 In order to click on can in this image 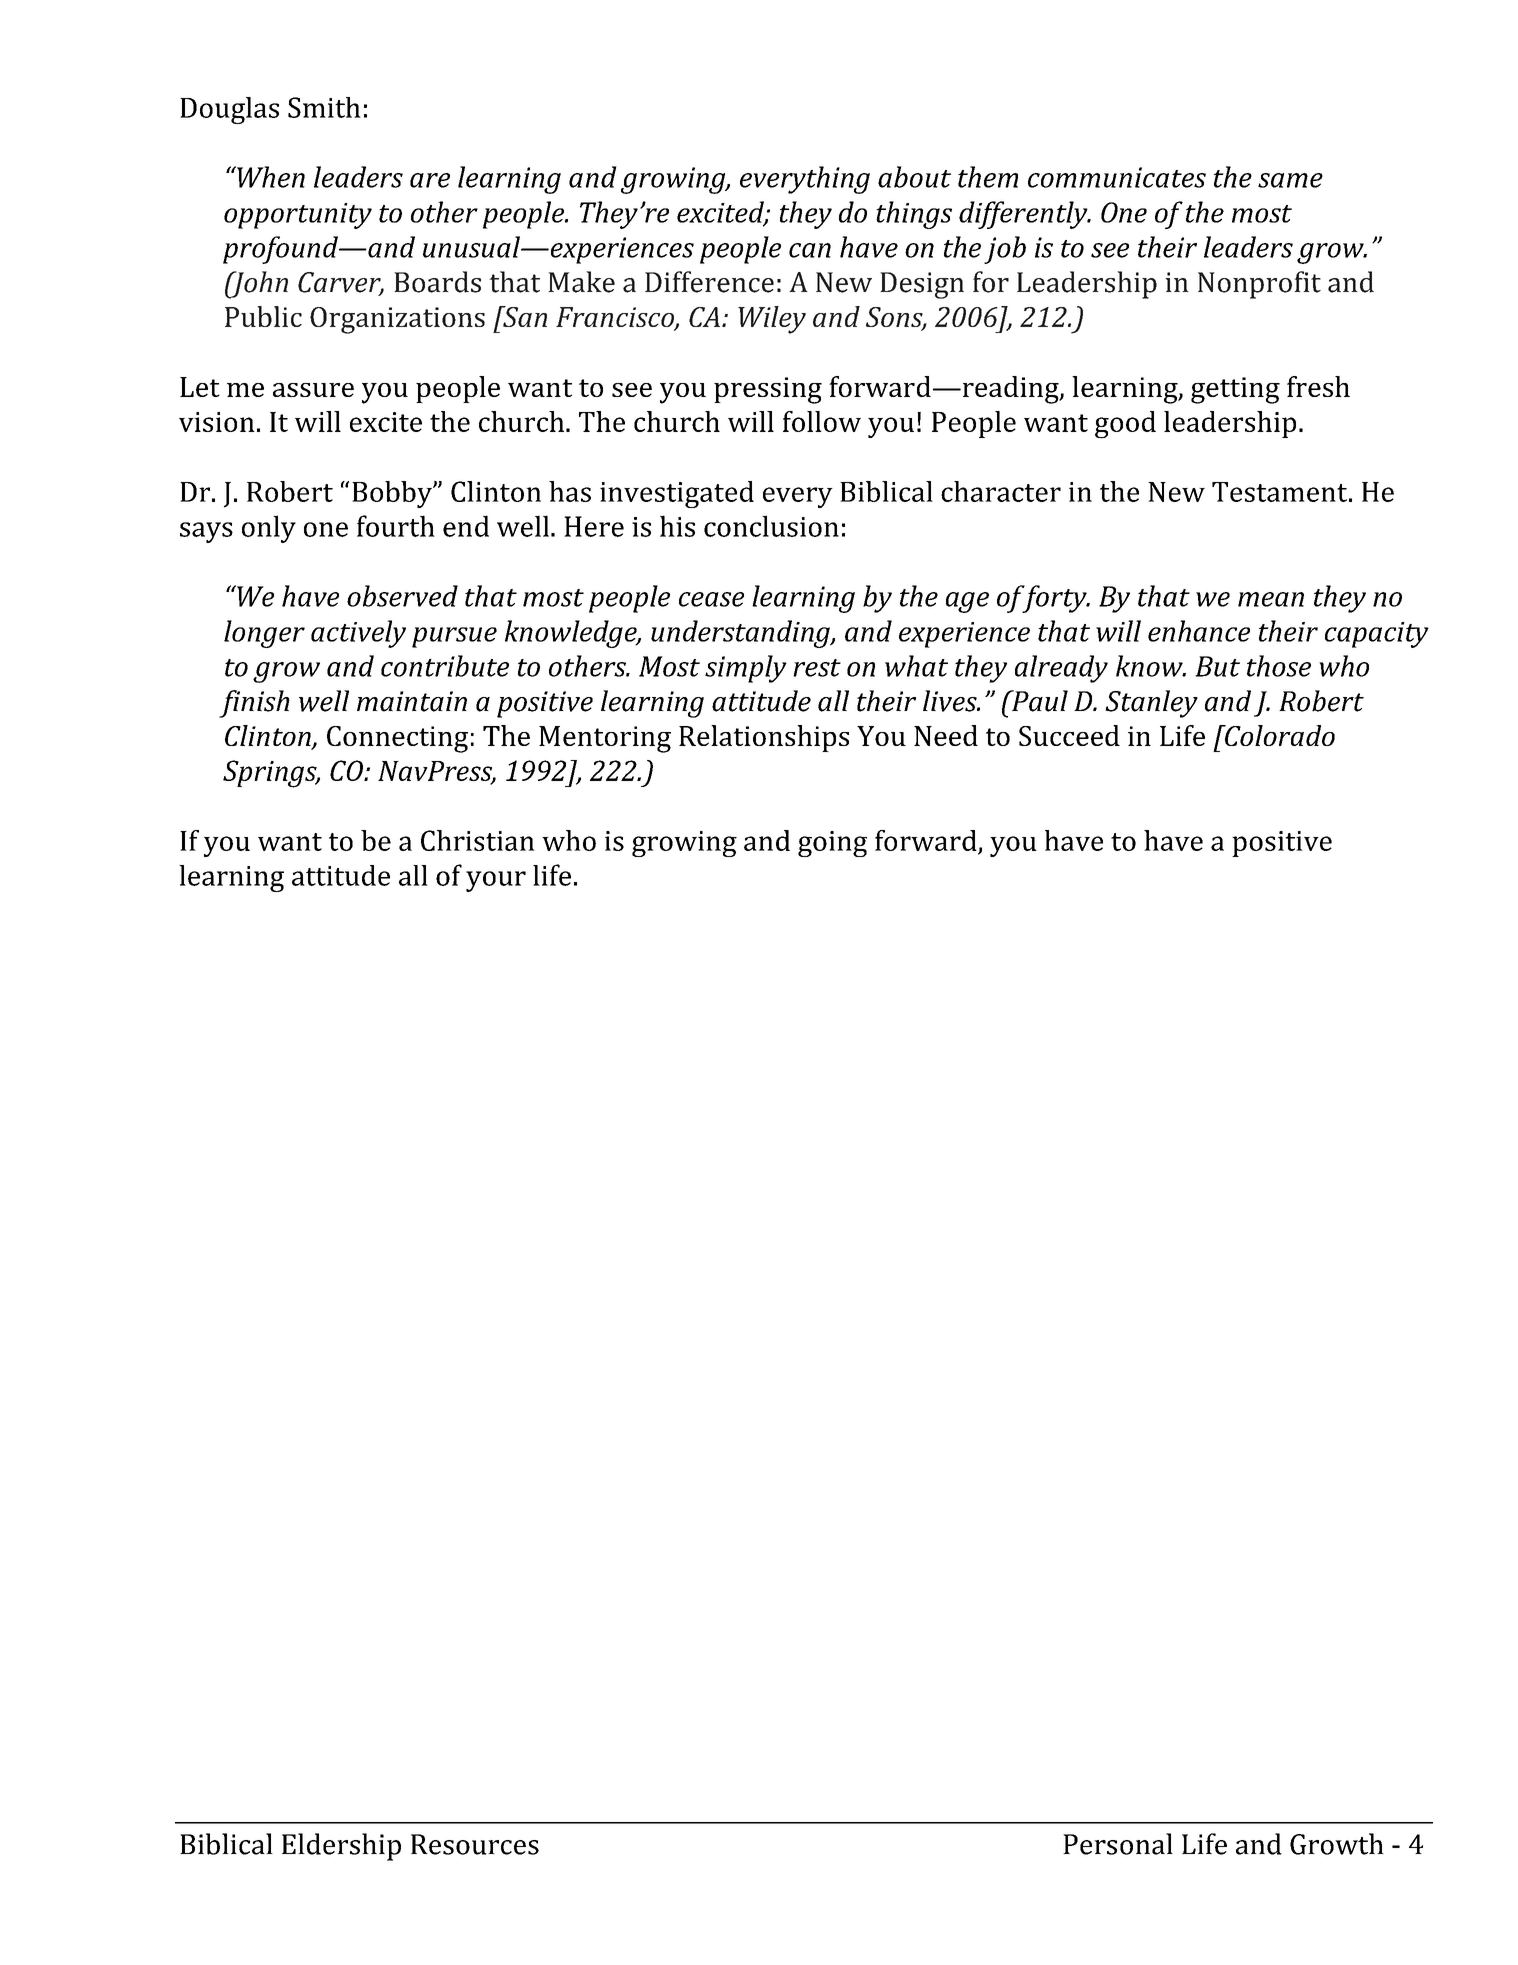, I will do `click(810, 250)`.
